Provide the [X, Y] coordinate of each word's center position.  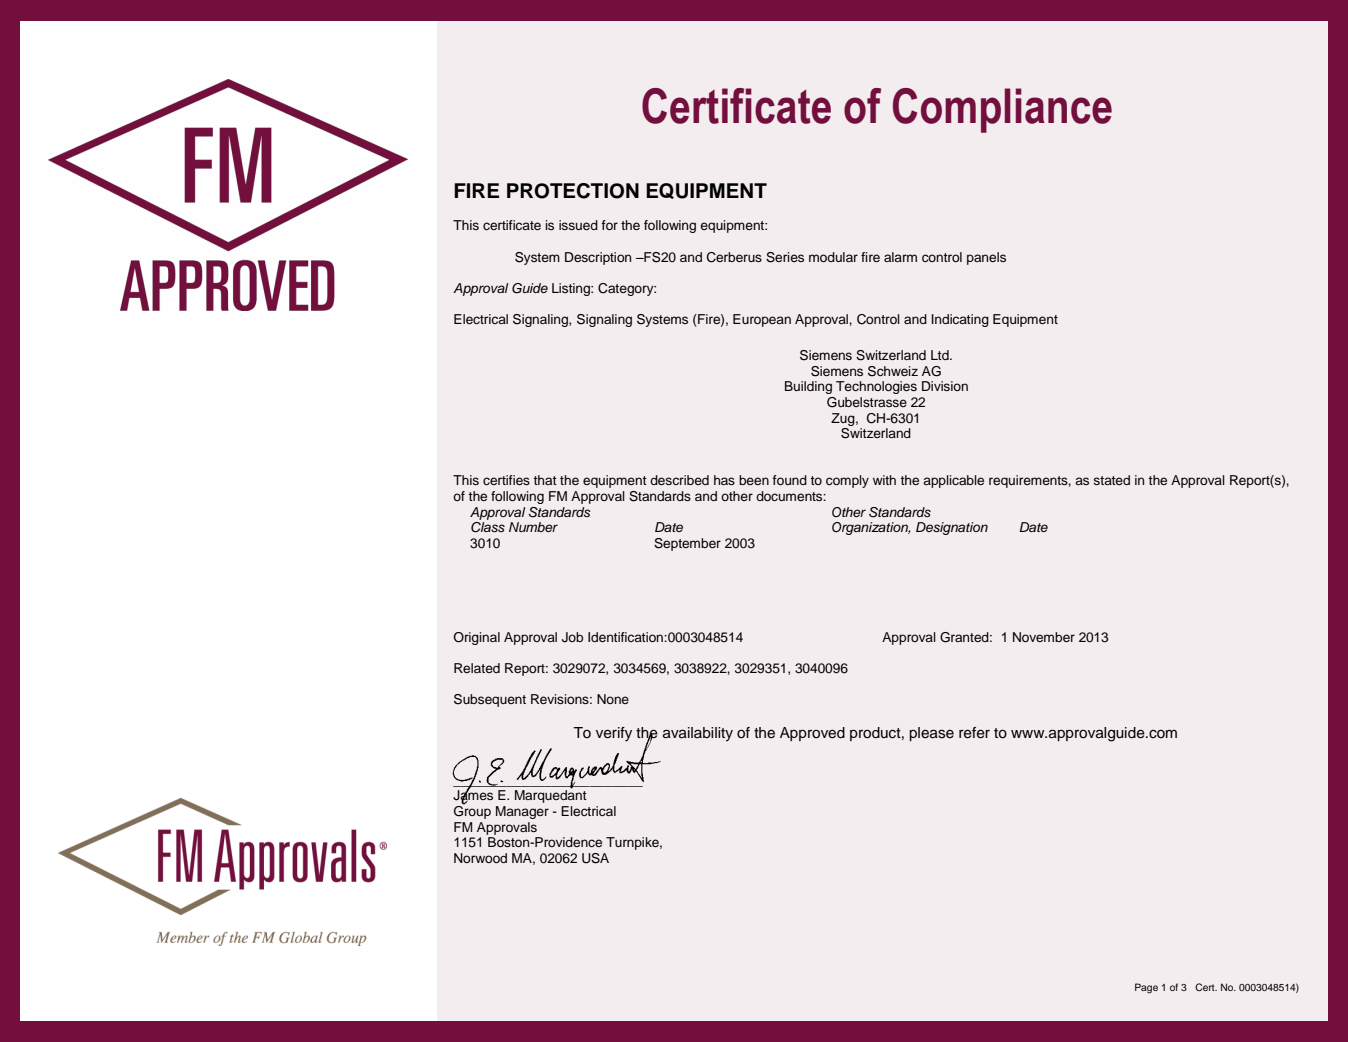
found [789, 480]
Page [1146, 988]
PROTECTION [573, 191]
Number [533, 527]
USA [595, 858]
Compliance [1002, 110]
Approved [812, 734]
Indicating [960, 320]
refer [974, 733]
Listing [572, 289]
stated [1112, 480]
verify [614, 734]
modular [833, 257]
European [762, 320]
